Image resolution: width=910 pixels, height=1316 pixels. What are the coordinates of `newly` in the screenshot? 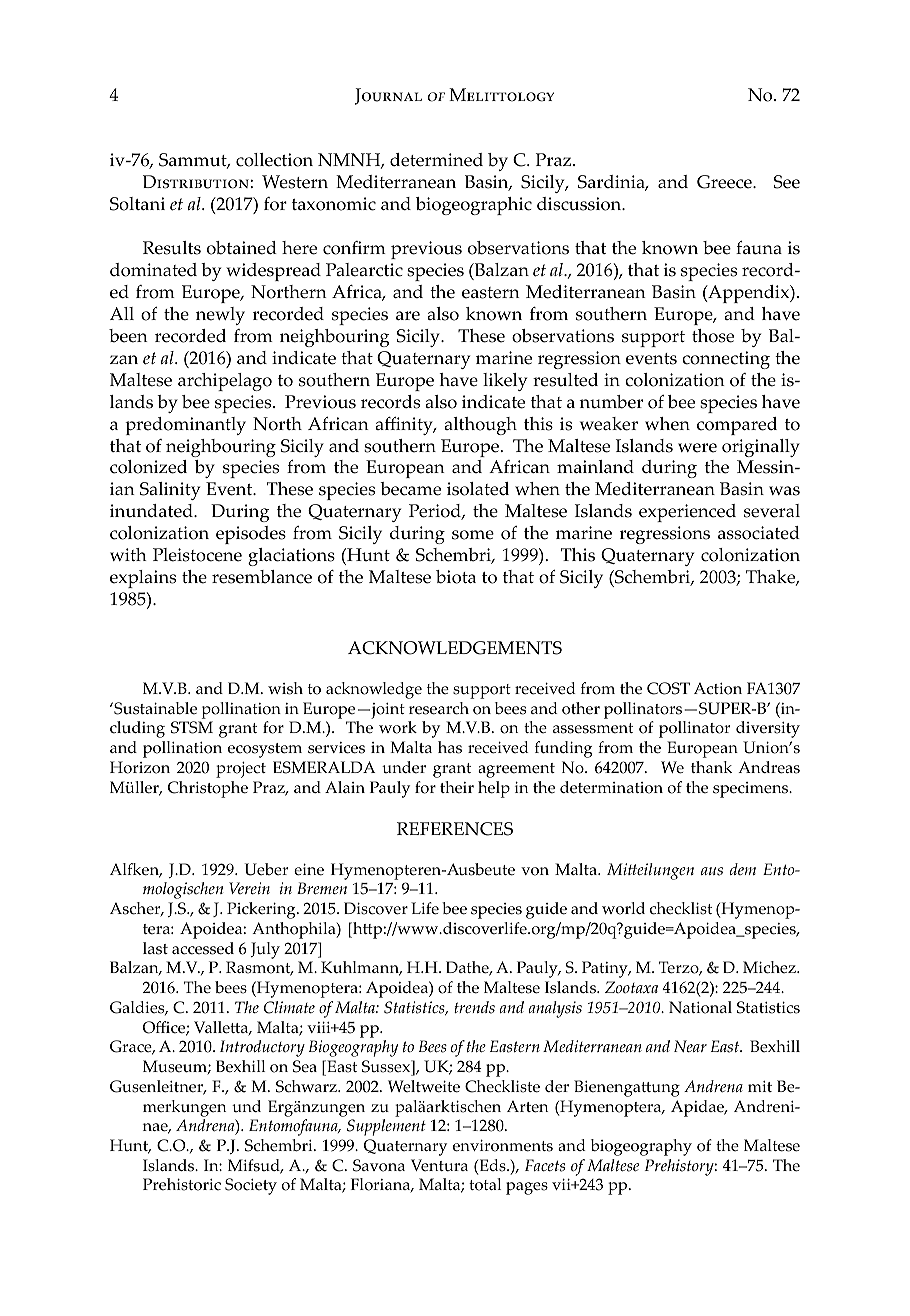 It's located at (220, 316).
